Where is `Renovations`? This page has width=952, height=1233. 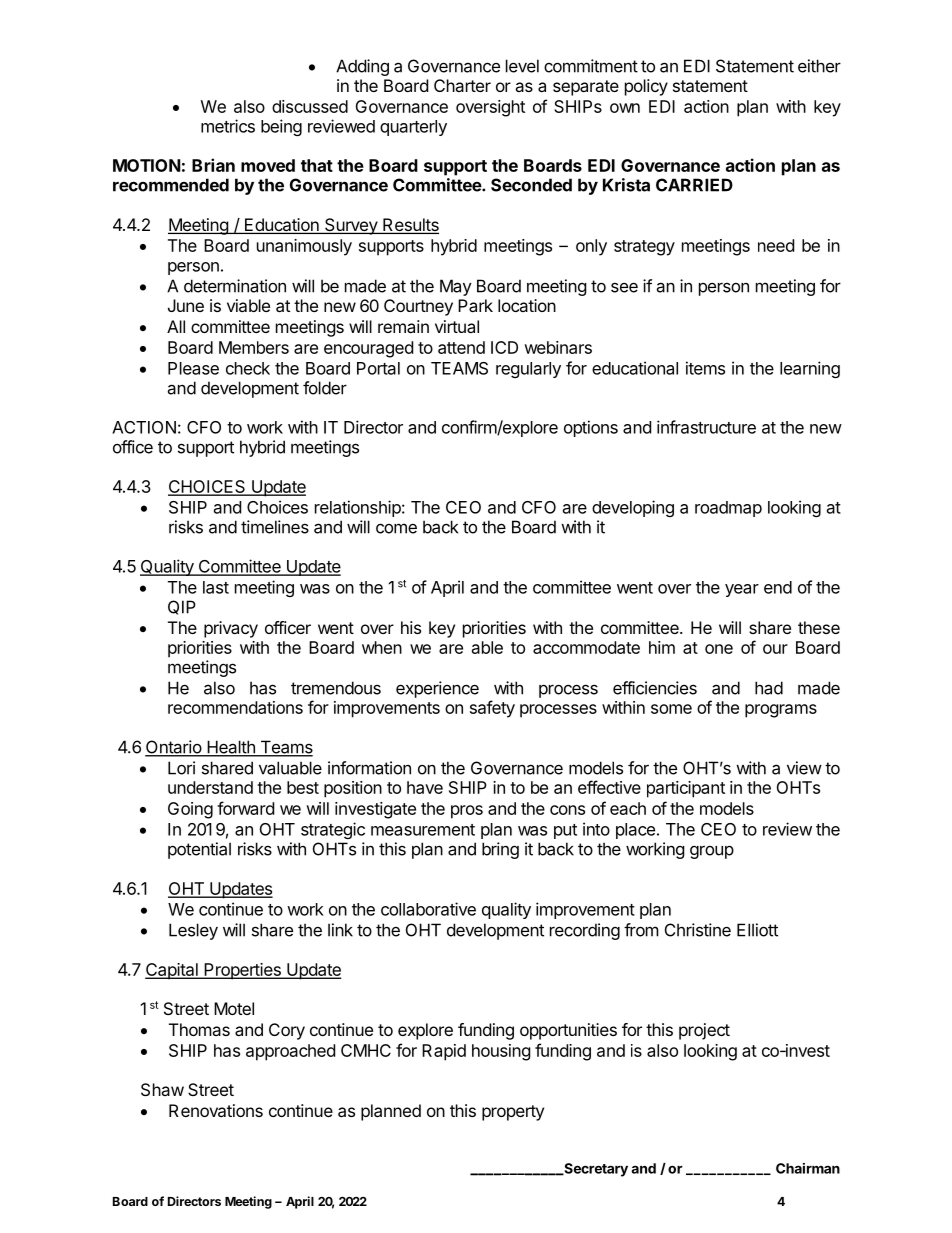
Renovations is located at coordinates (216, 1110).
